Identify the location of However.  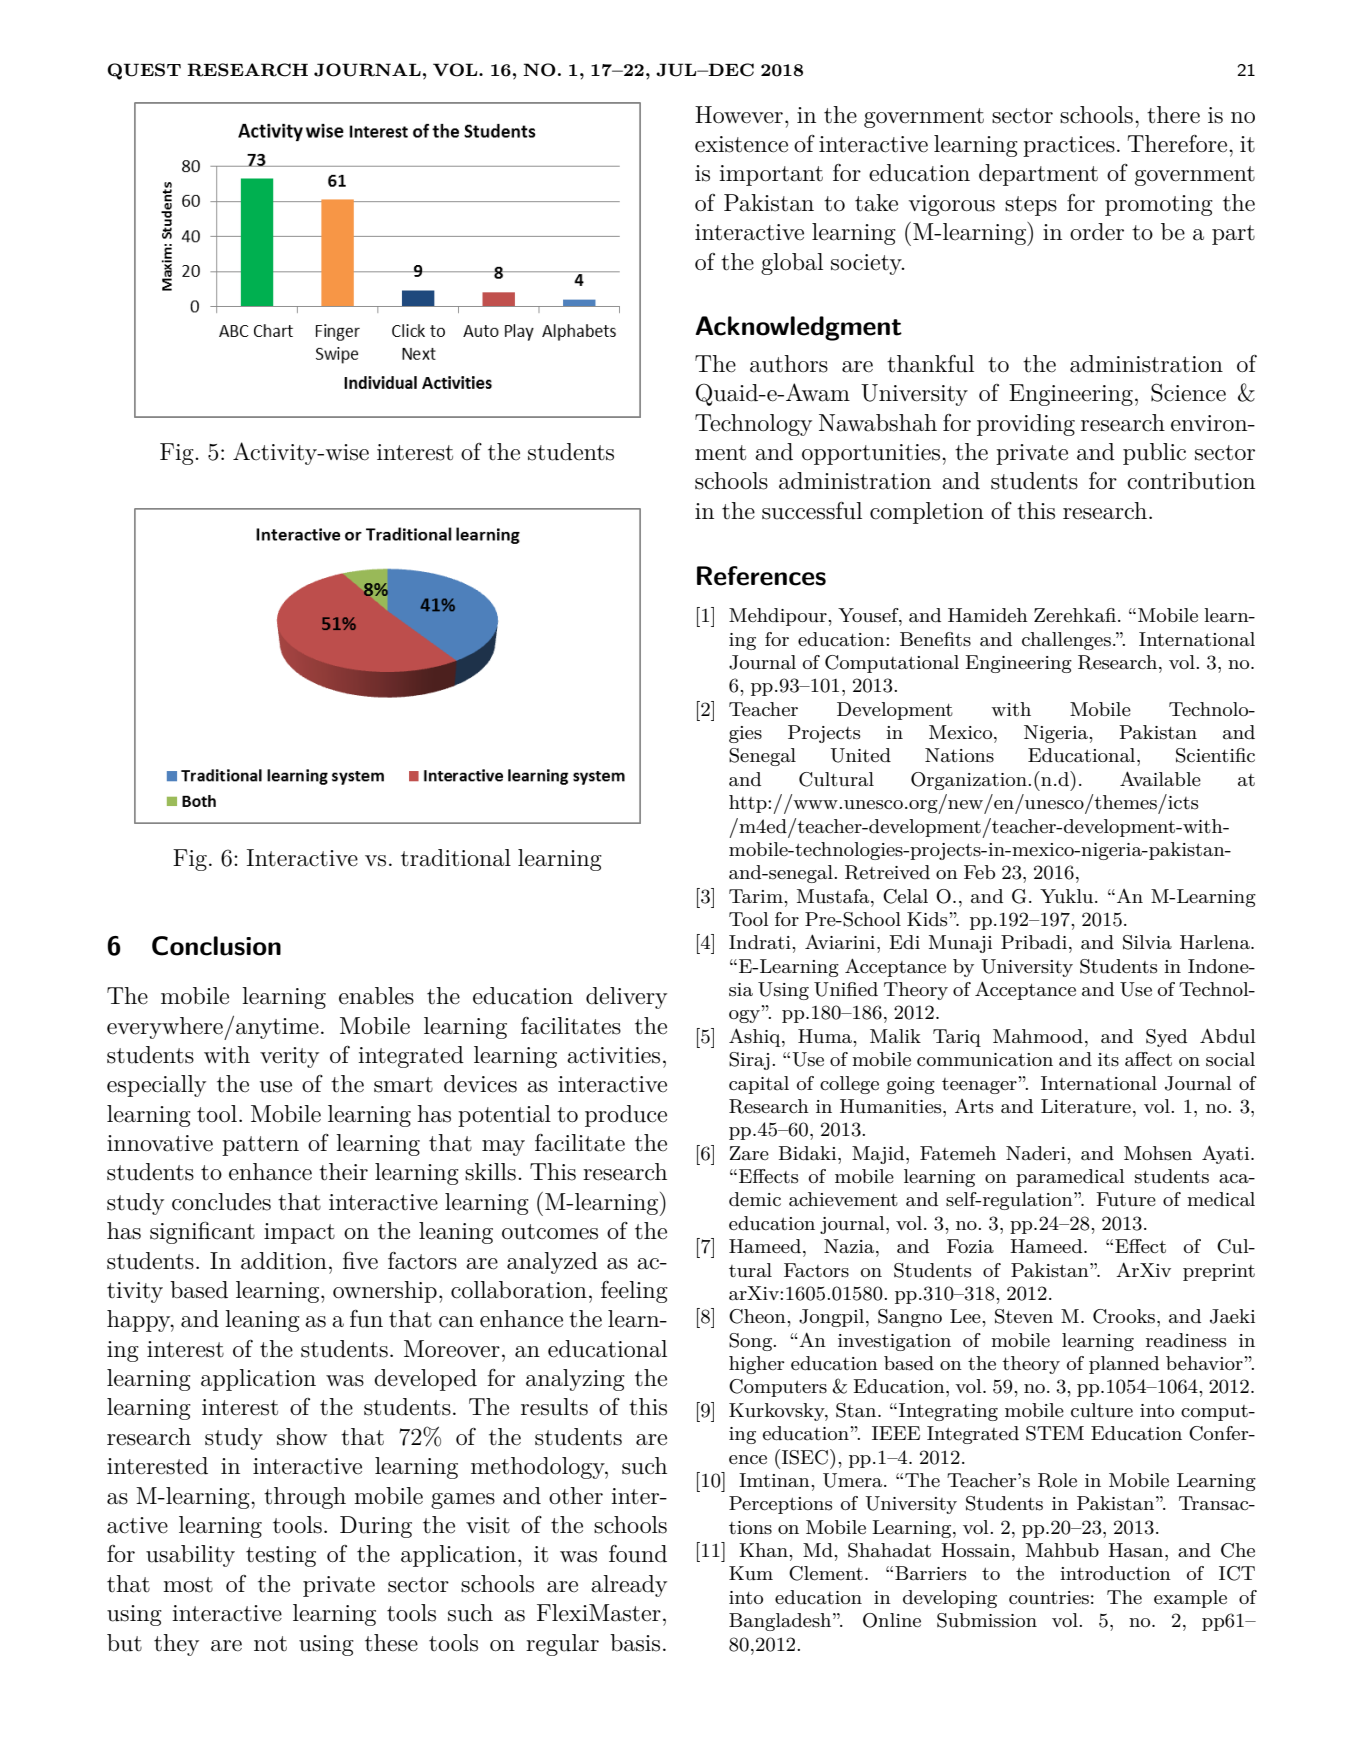
(739, 115).
